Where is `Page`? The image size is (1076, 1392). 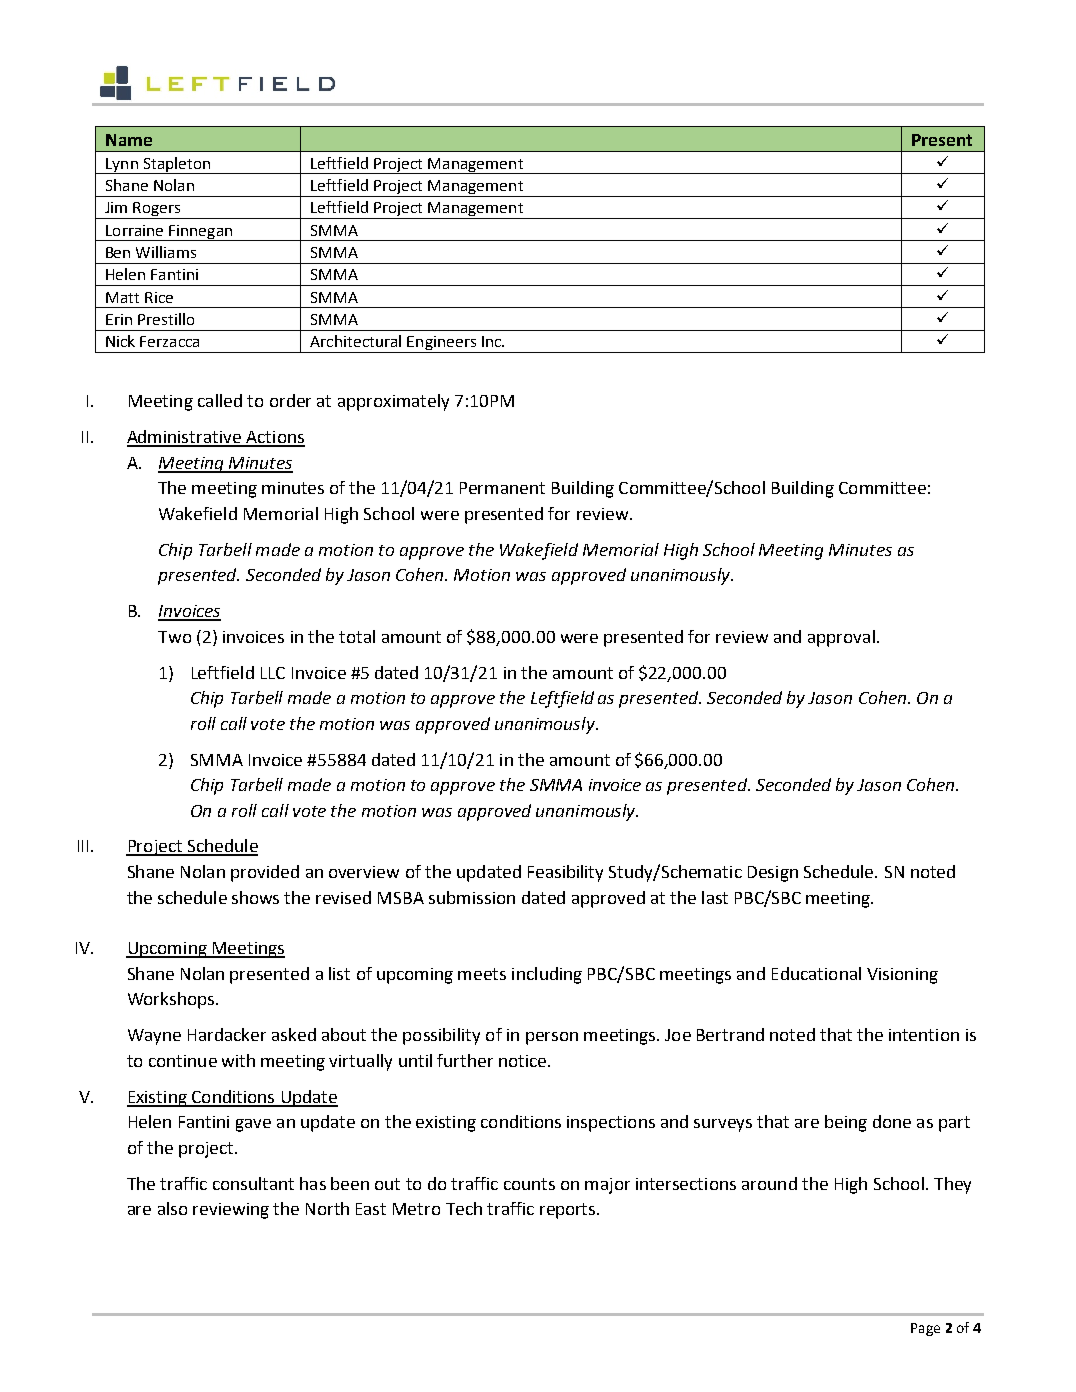
Page is located at coordinates (925, 1329).
